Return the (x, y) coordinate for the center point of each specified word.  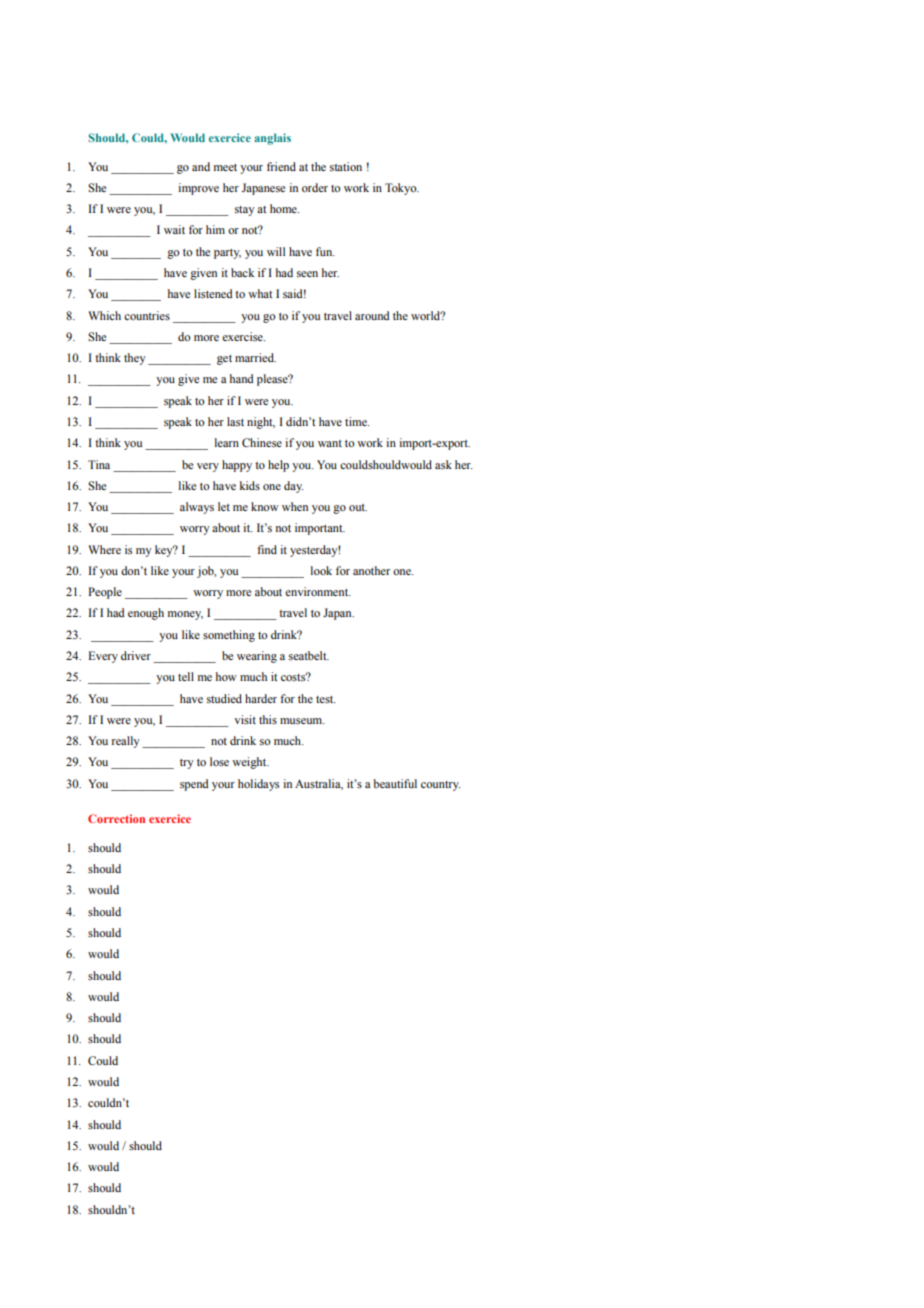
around (372, 315)
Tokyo (402, 189)
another (371, 570)
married (255, 357)
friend (281, 166)
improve (198, 189)
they (134, 359)
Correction (116, 818)
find (267, 549)
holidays (258, 785)
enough (146, 614)
